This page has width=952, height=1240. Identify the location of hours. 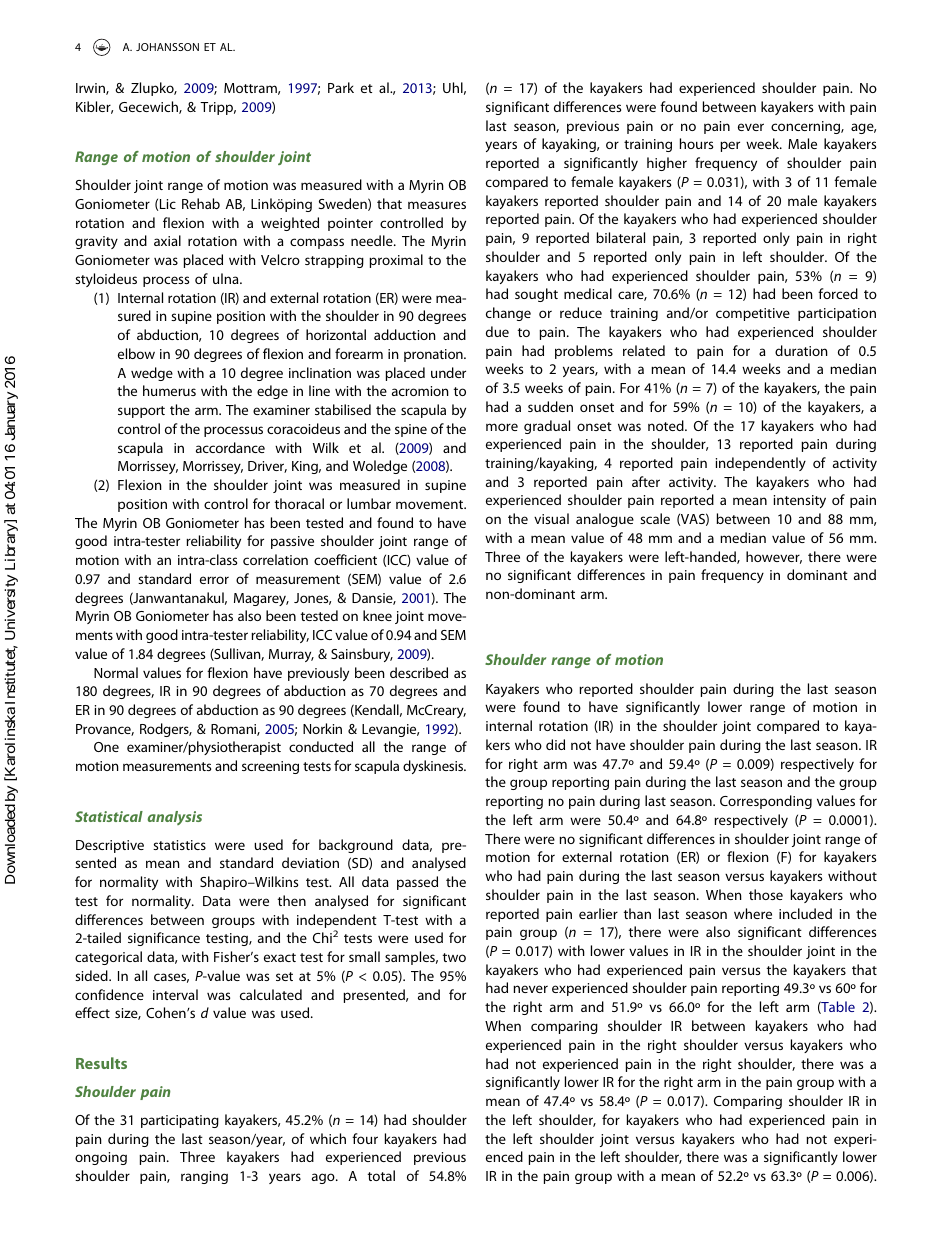
(696, 143).
